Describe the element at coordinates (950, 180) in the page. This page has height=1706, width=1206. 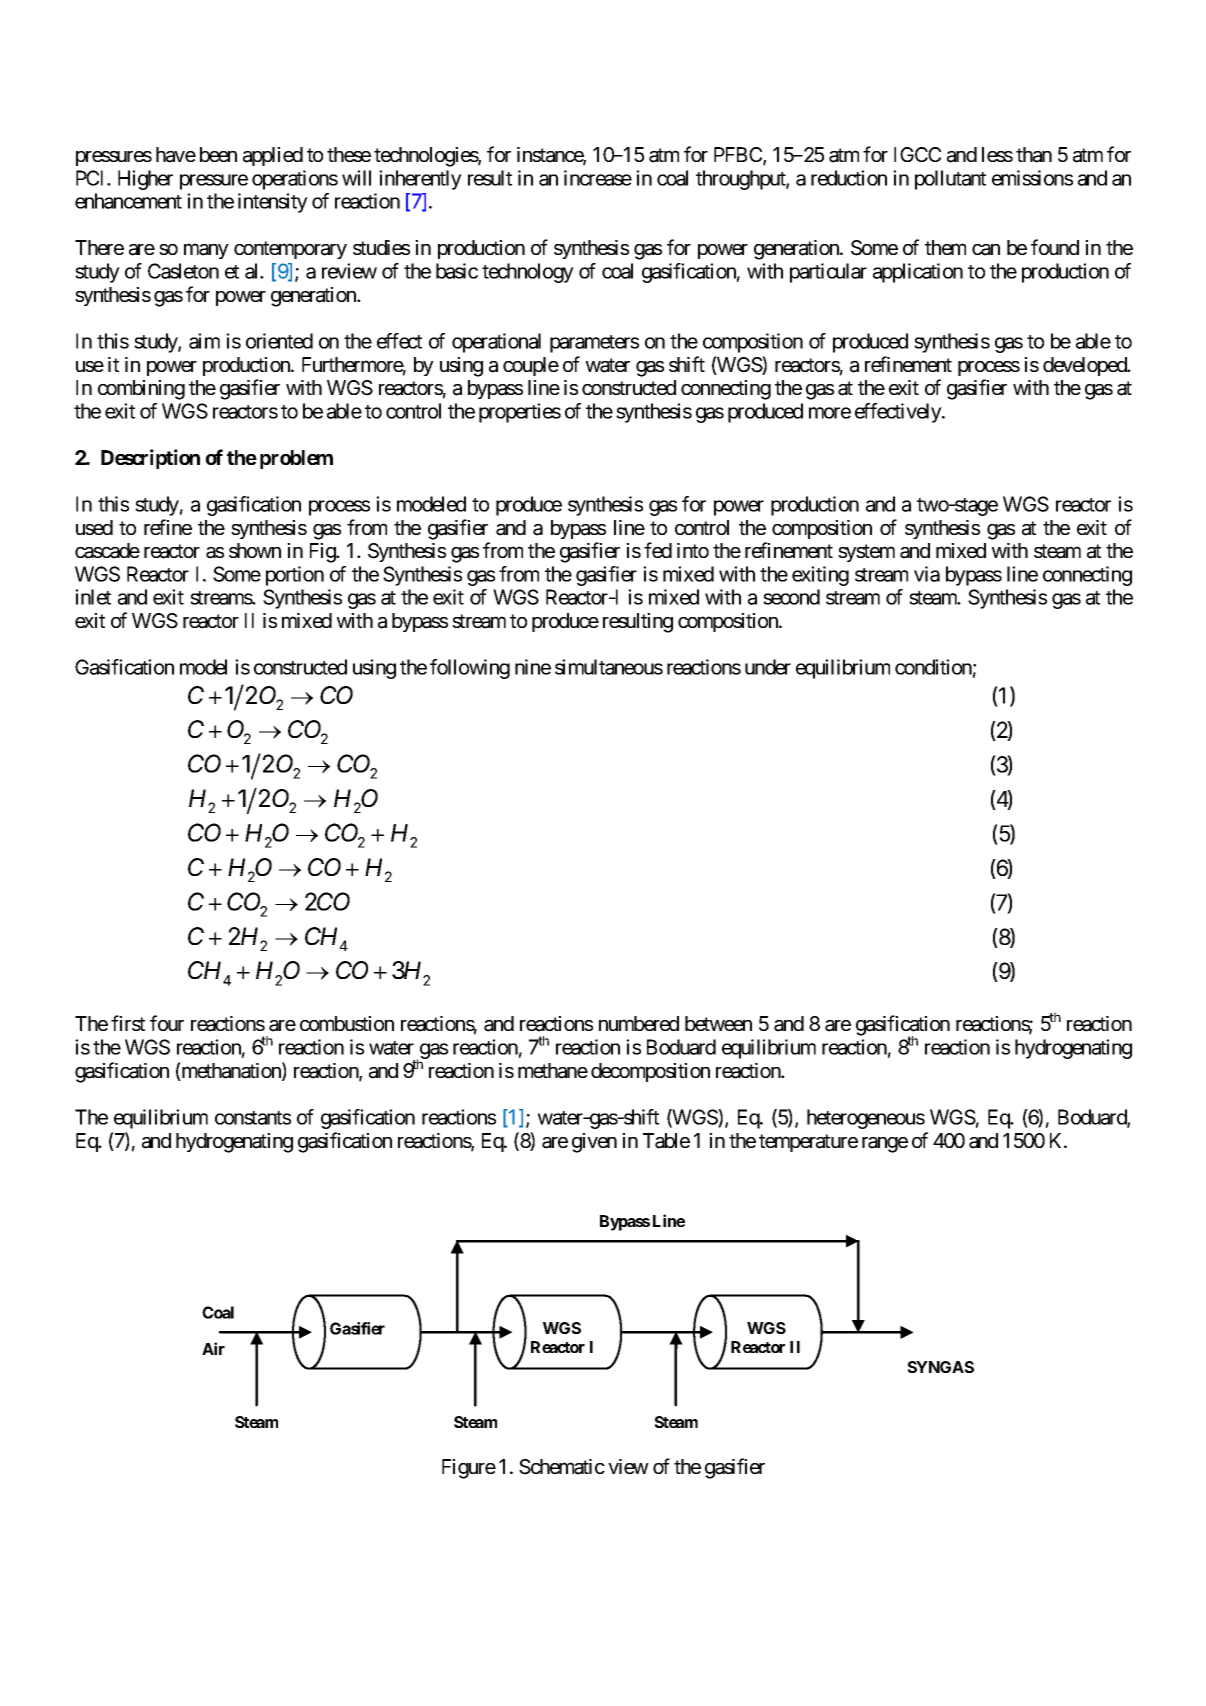
I see `pollutant` at that location.
